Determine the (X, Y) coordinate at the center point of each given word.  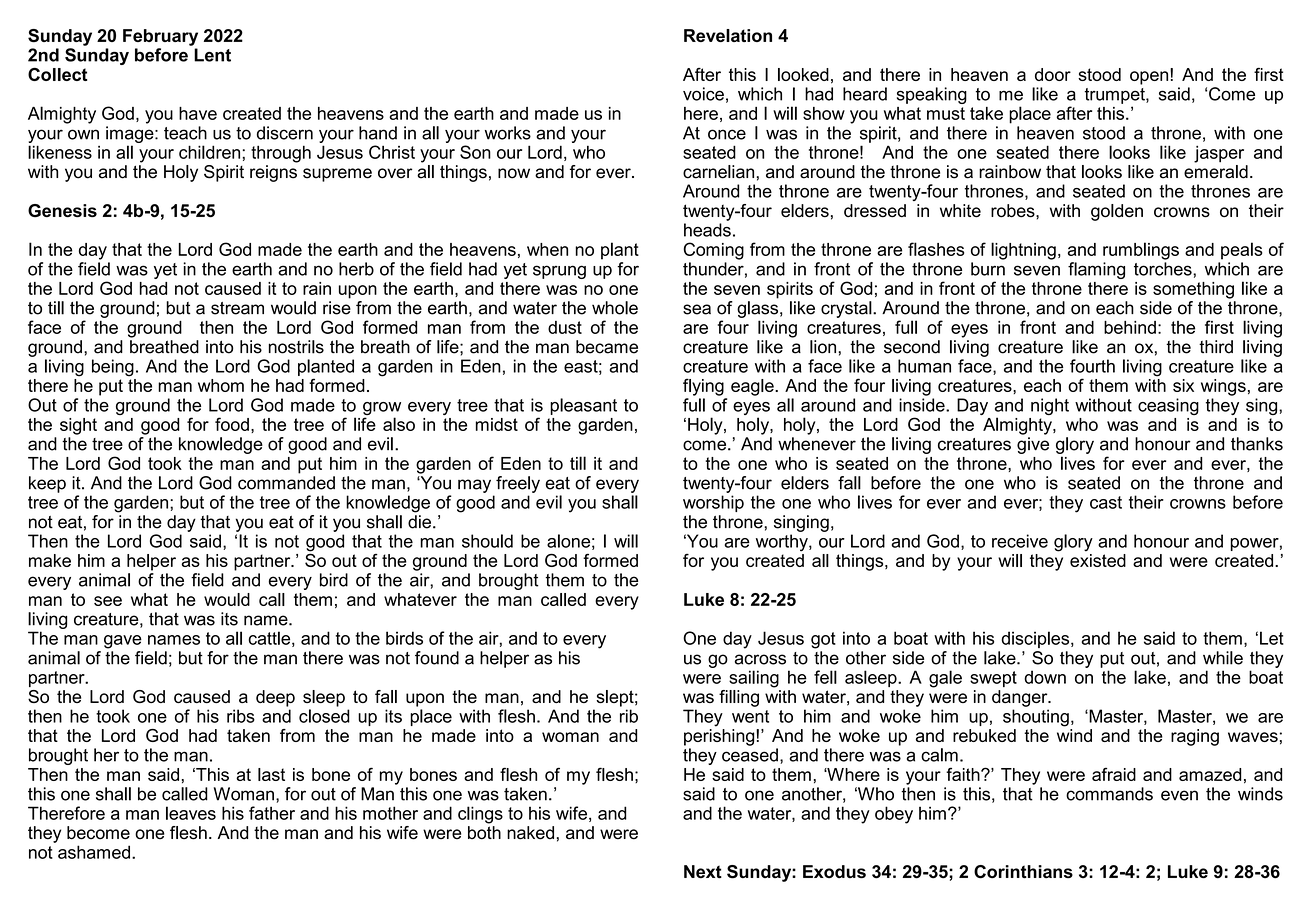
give (1033, 445)
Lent (212, 55)
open (1150, 77)
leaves (191, 813)
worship (713, 503)
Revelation (728, 35)
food (232, 424)
